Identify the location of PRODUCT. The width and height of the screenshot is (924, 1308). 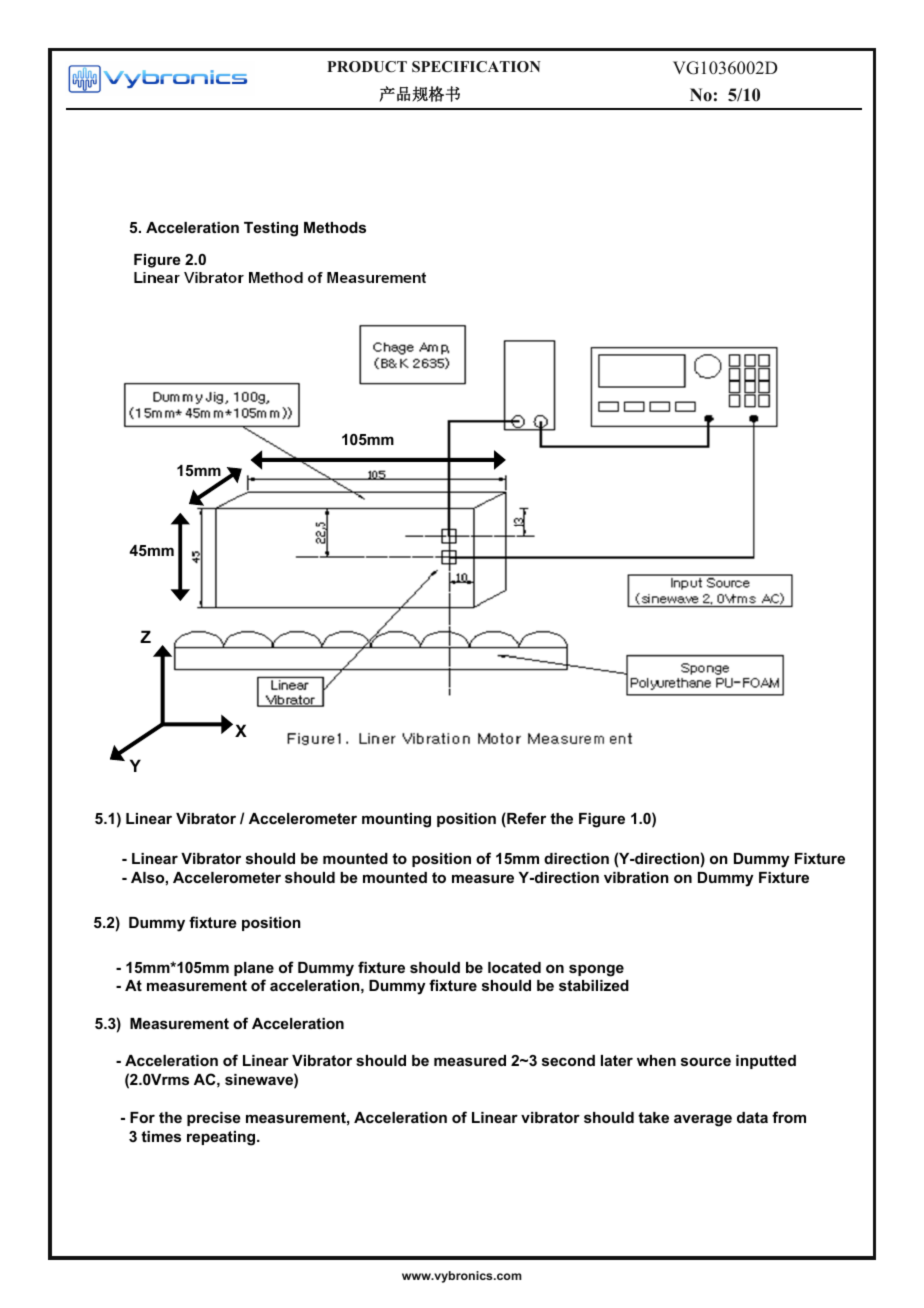
(367, 67).
